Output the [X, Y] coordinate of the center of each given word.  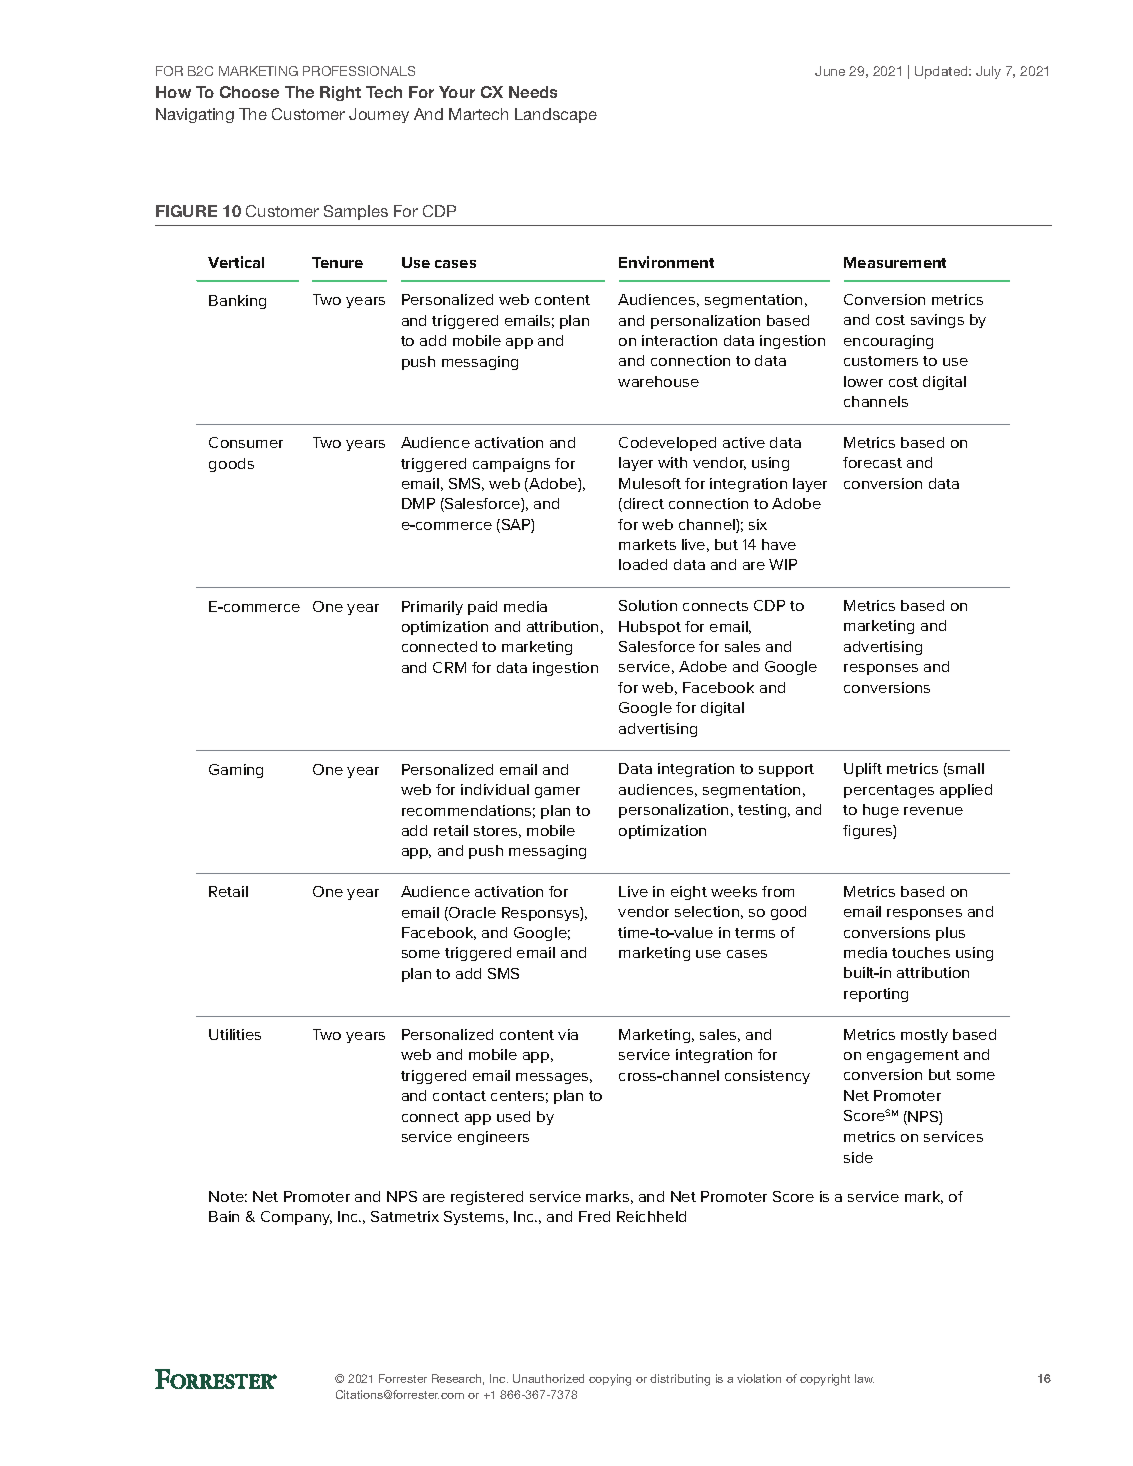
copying [610, 1380]
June [830, 71]
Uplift [863, 770]
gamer [557, 792]
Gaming [236, 771]
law [864, 1378]
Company [296, 1218]
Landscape [556, 115]
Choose [249, 92]
